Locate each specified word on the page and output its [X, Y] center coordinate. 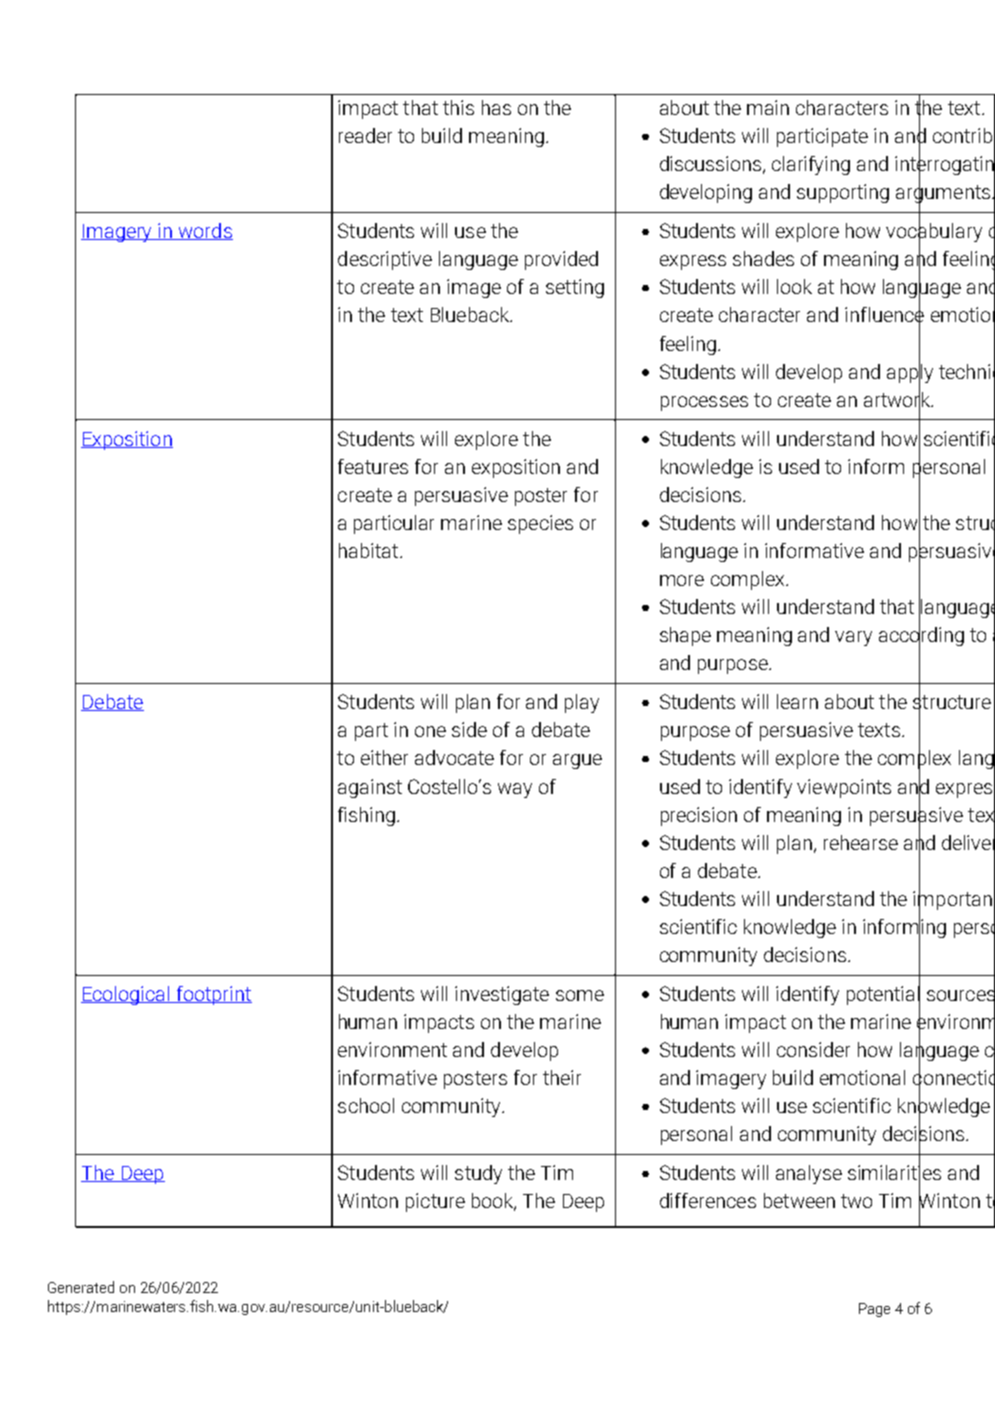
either [384, 757]
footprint [213, 995]
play [582, 703]
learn [797, 701]
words [204, 231]
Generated [81, 1287]
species [540, 524]
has [496, 107]
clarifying [811, 165]
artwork [898, 399]
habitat [368, 550]
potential [883, 995]
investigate [502, 995]
